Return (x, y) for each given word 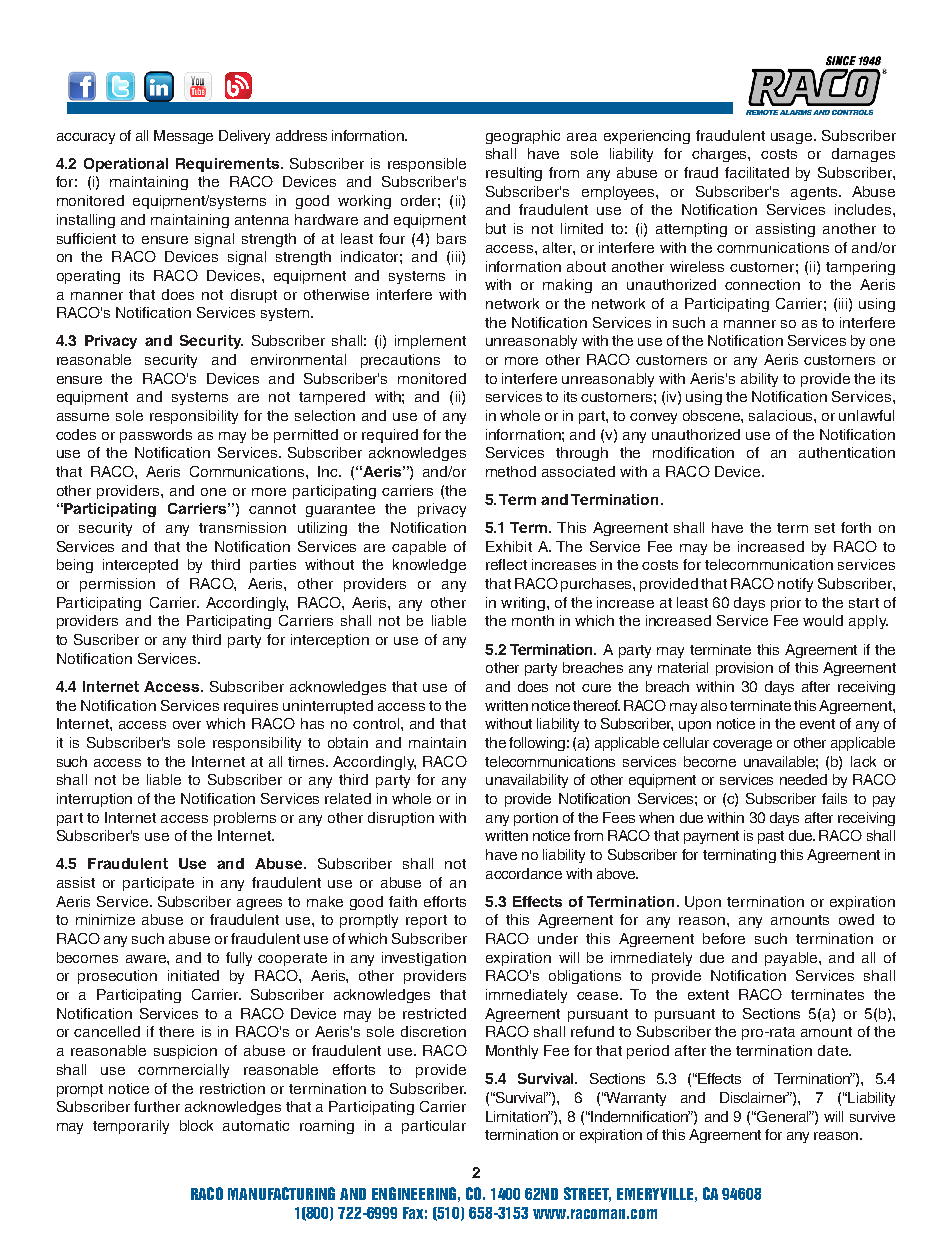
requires (251, 707)
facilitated (757, 172)
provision (744, 669)
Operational (126, 165)
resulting (514, 174)
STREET (587, 1194)
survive (872, 1116)
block (196, 1125)
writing (524, 604)
